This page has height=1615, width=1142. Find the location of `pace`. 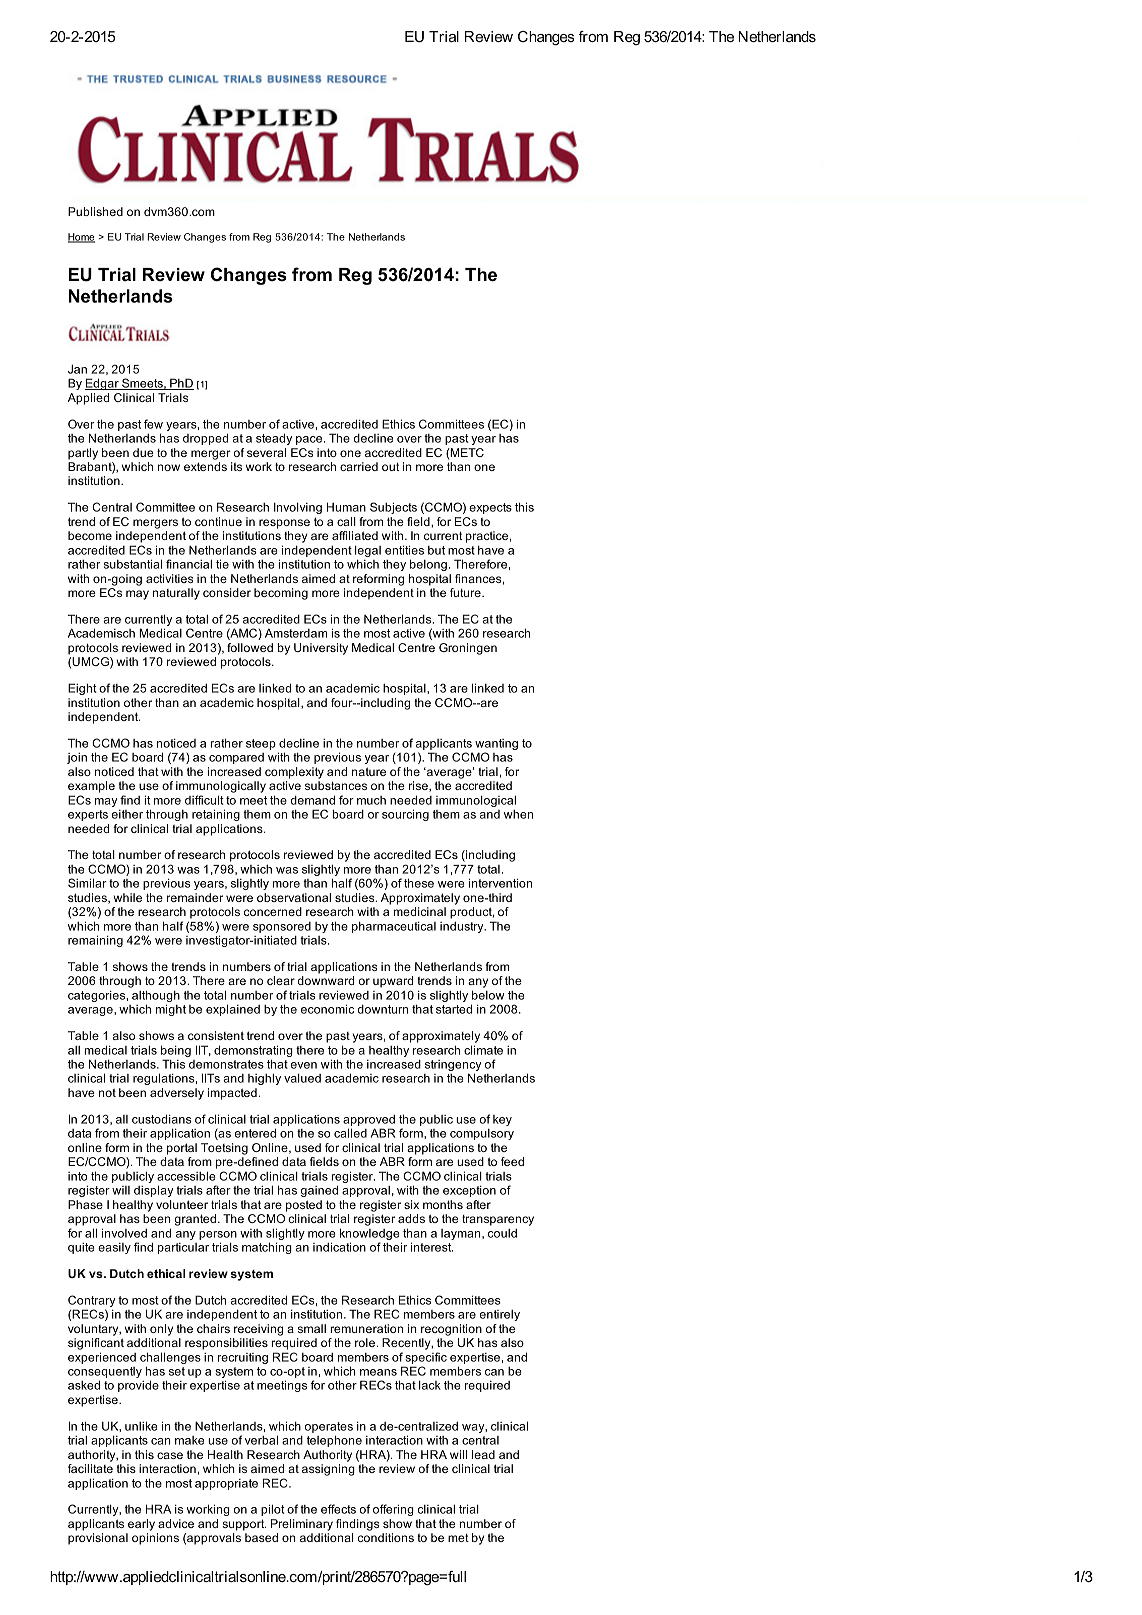

pace is located at coordinates (310, 440).
